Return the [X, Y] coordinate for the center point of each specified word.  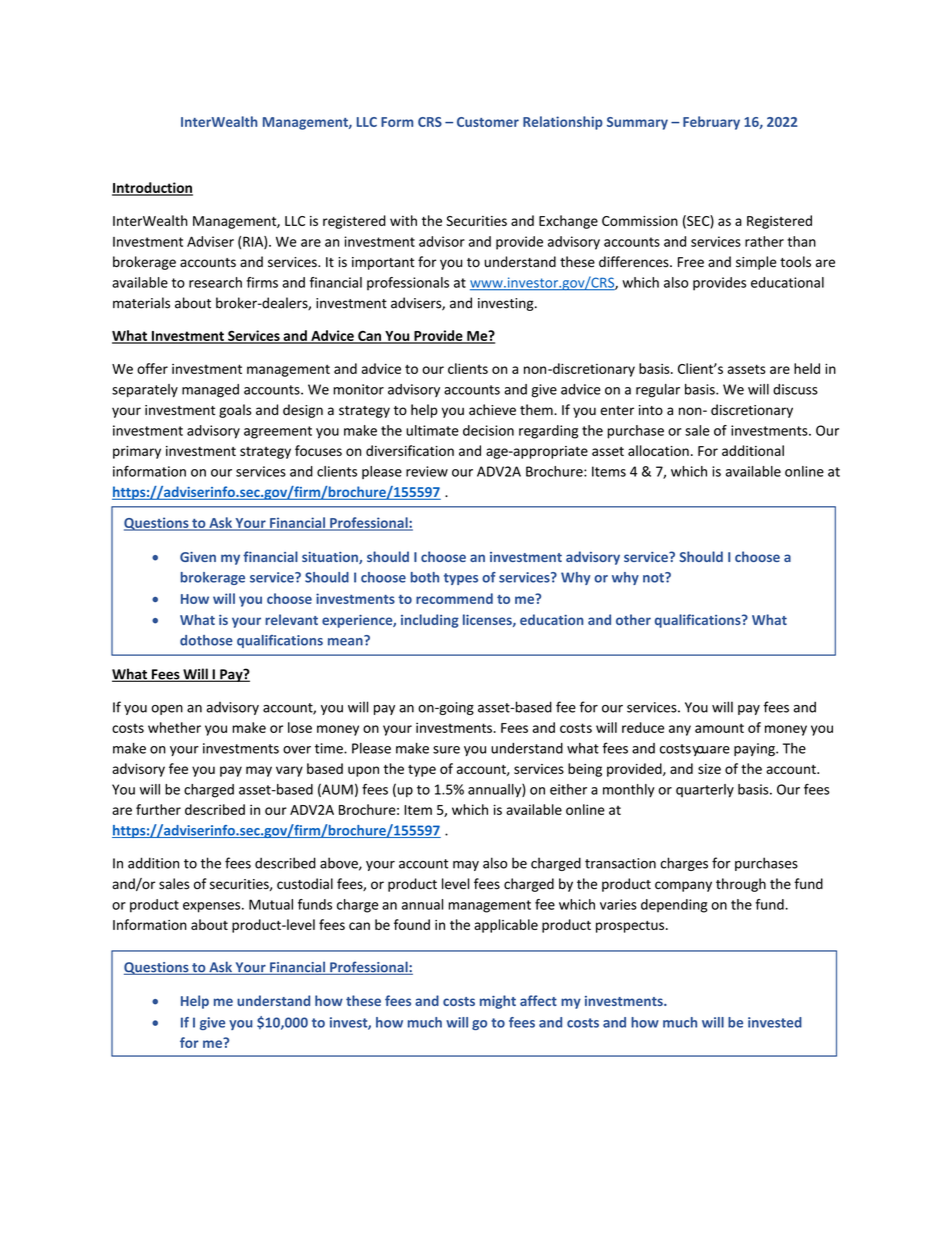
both [425, 577]
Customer [488, 122]
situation [331, 558]
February [711, 123]
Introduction [152, 188]
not [654, 577]
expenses [213, 907]
